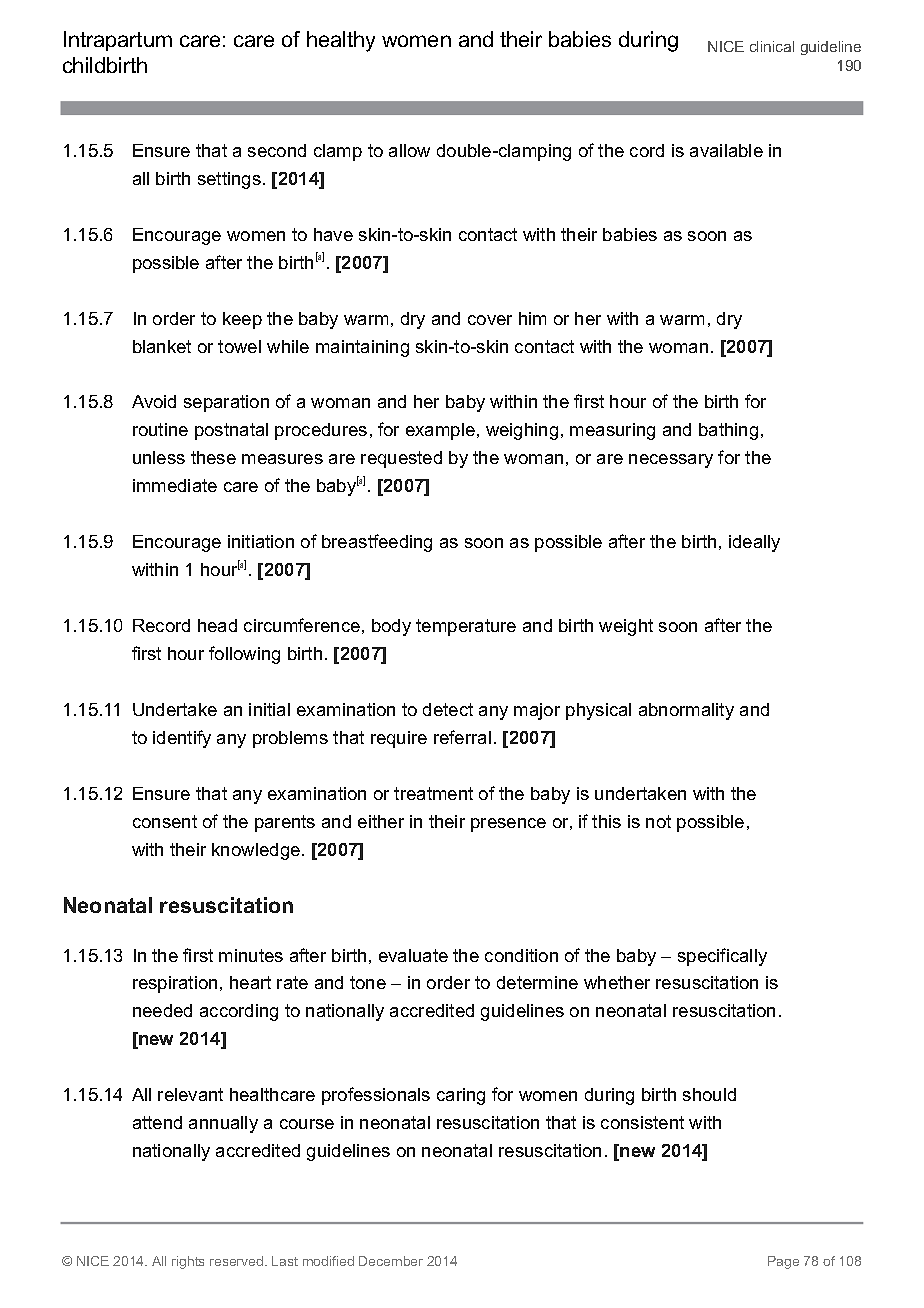  What do you see at coordinates (521, 955) in the screenshot?
I see `condition` at bounding box center [521, 955].
